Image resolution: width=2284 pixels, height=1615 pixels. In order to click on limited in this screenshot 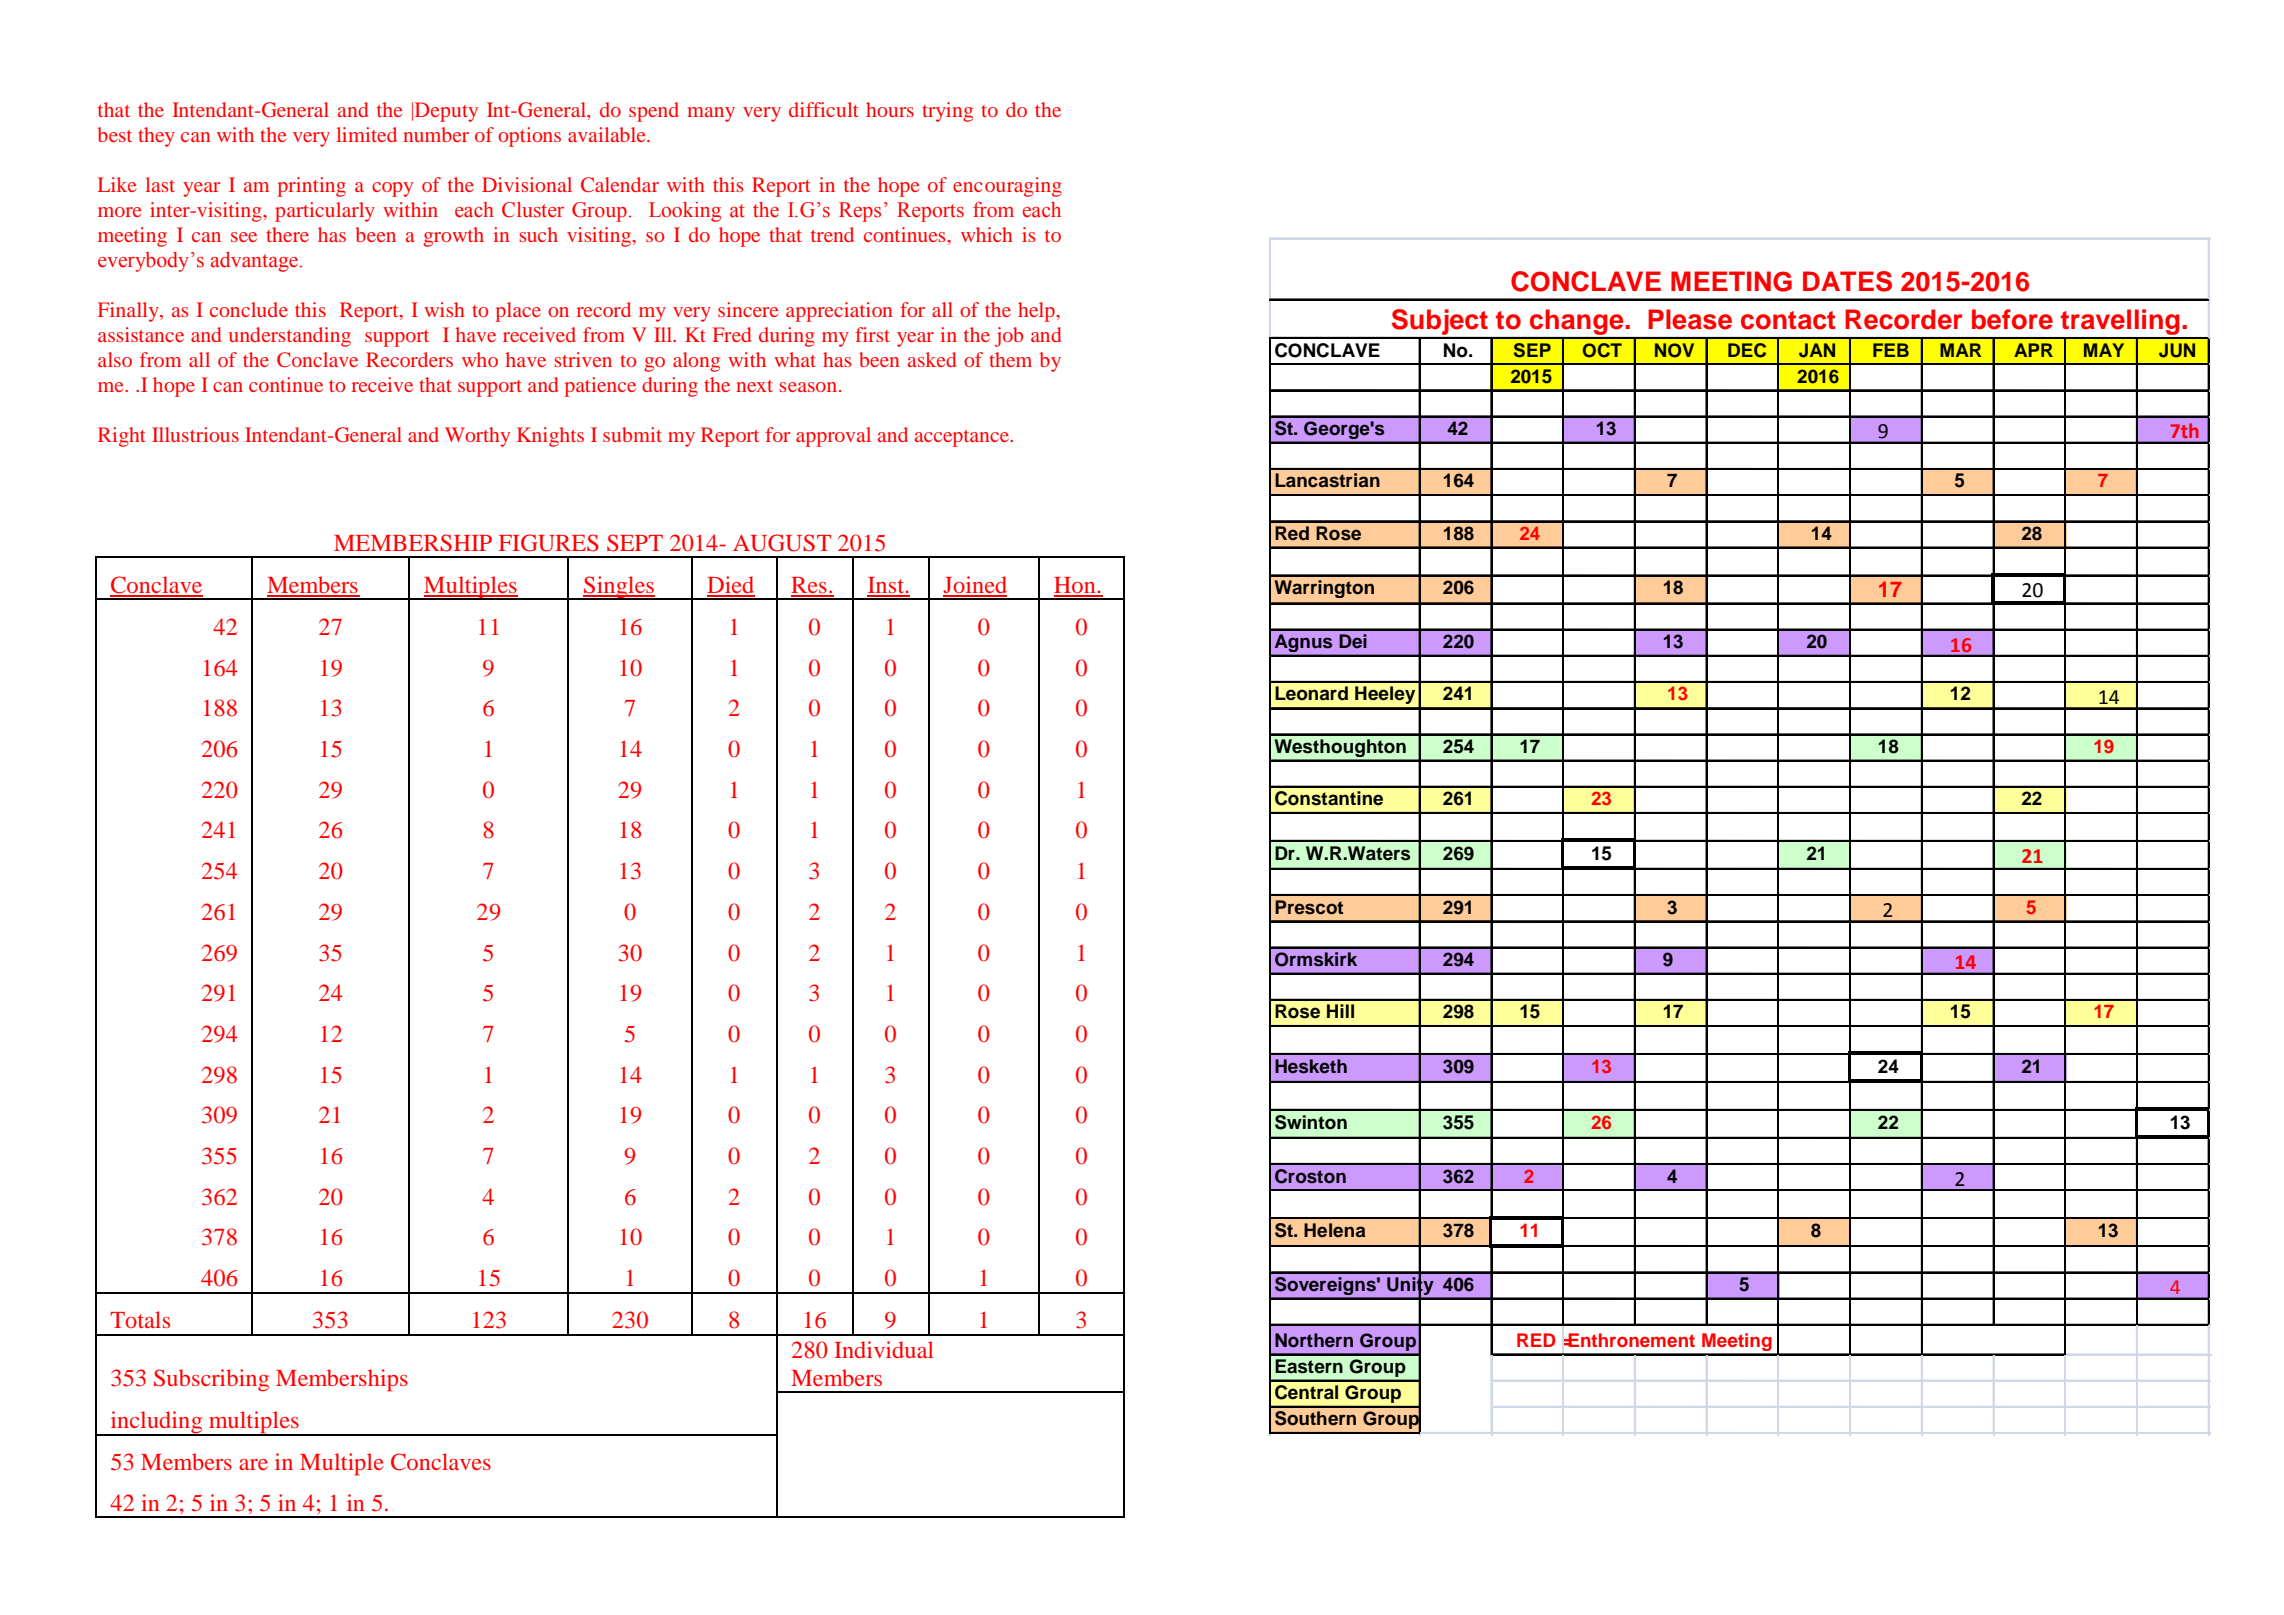, I will do `click(367, 134)`.
